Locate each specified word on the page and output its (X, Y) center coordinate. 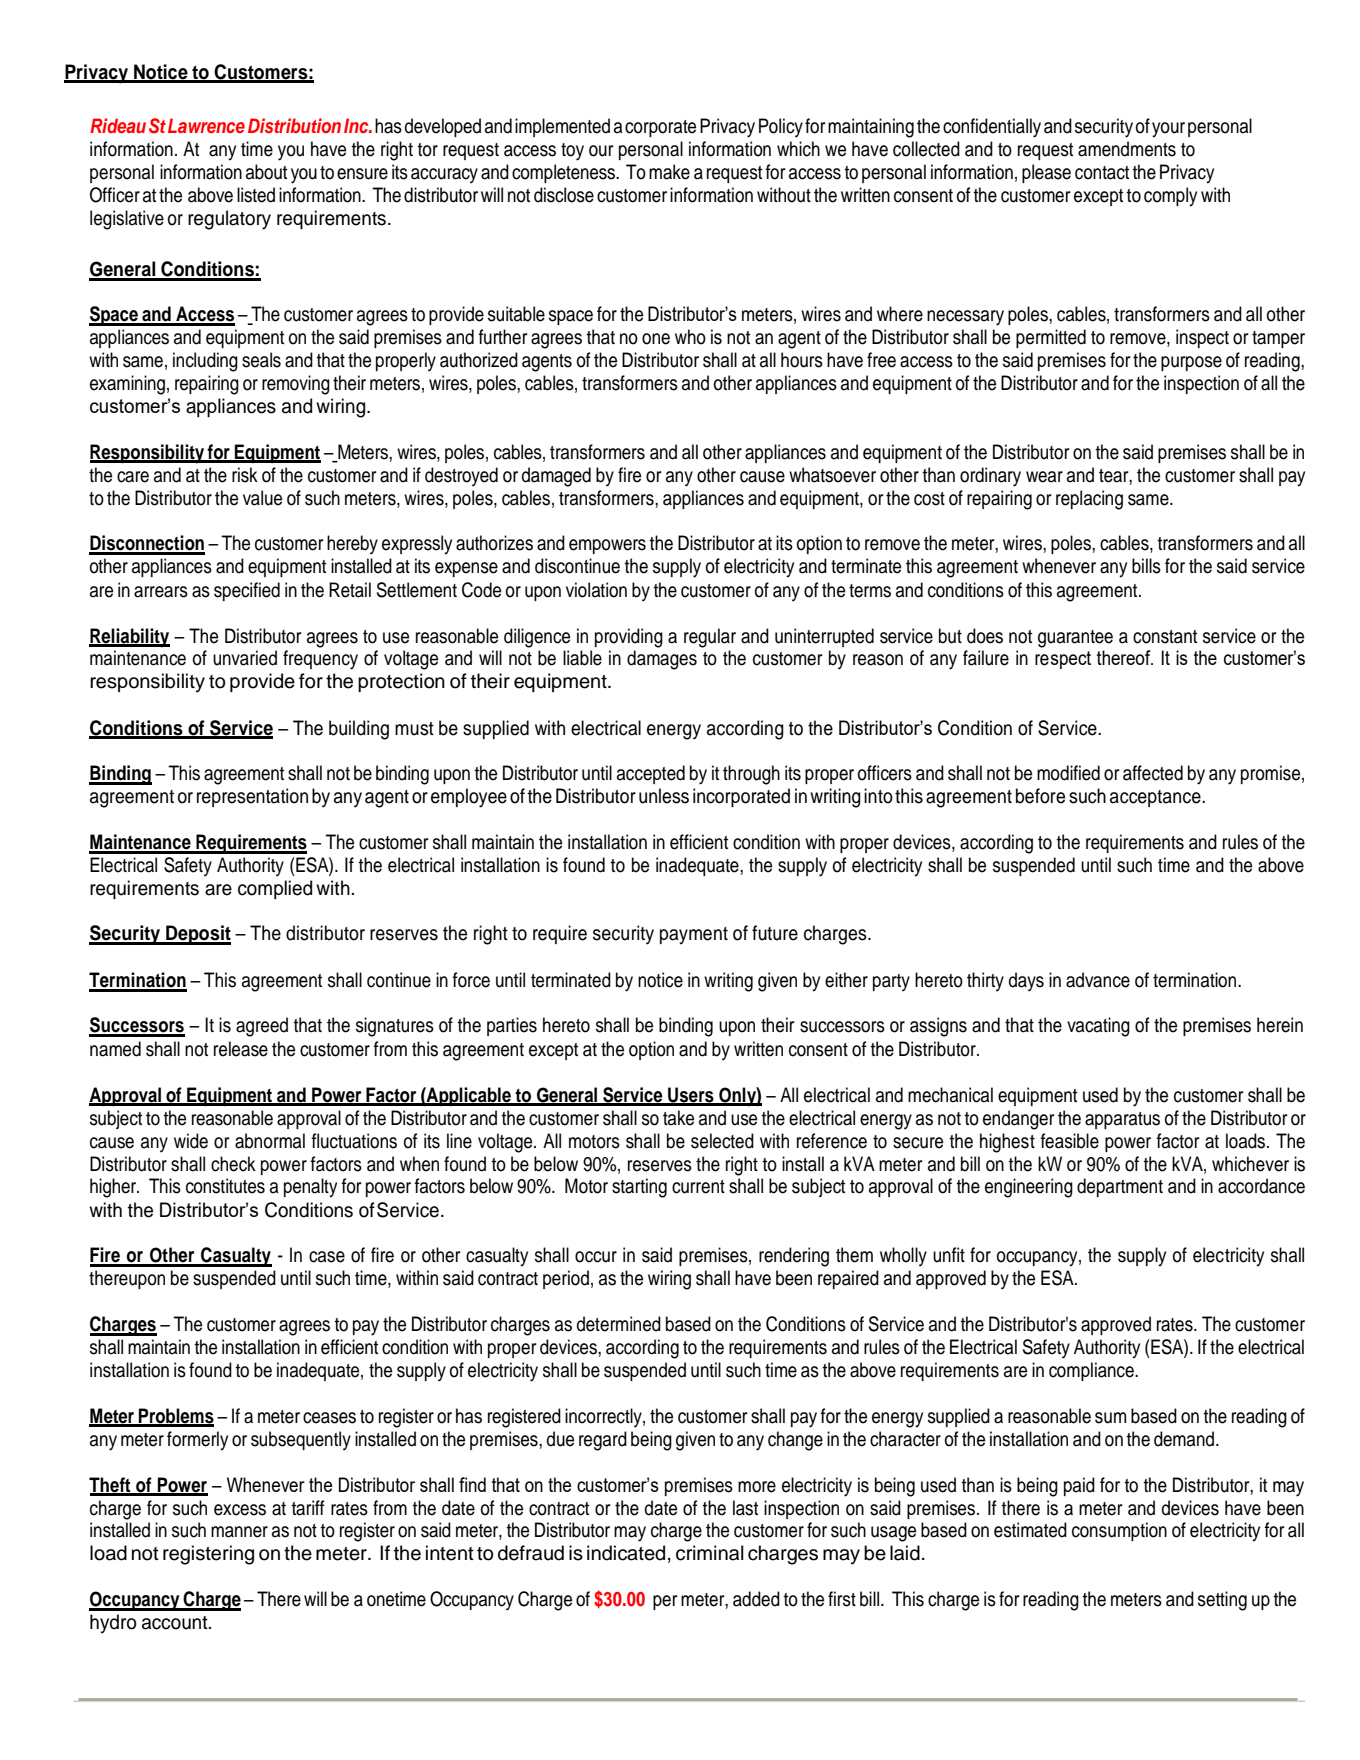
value (262, 498)
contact (1102, 173)
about (266, 172)
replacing (1089, 500)
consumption (1119, 1531)
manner (239, 1532)
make (669, 172)
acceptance (1156, 798)
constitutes (225, 1186)
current (698, 1187)
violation (596, 590)
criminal (710, 1553)
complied (275, 889)
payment (694, 936)
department (1120, 1187)
